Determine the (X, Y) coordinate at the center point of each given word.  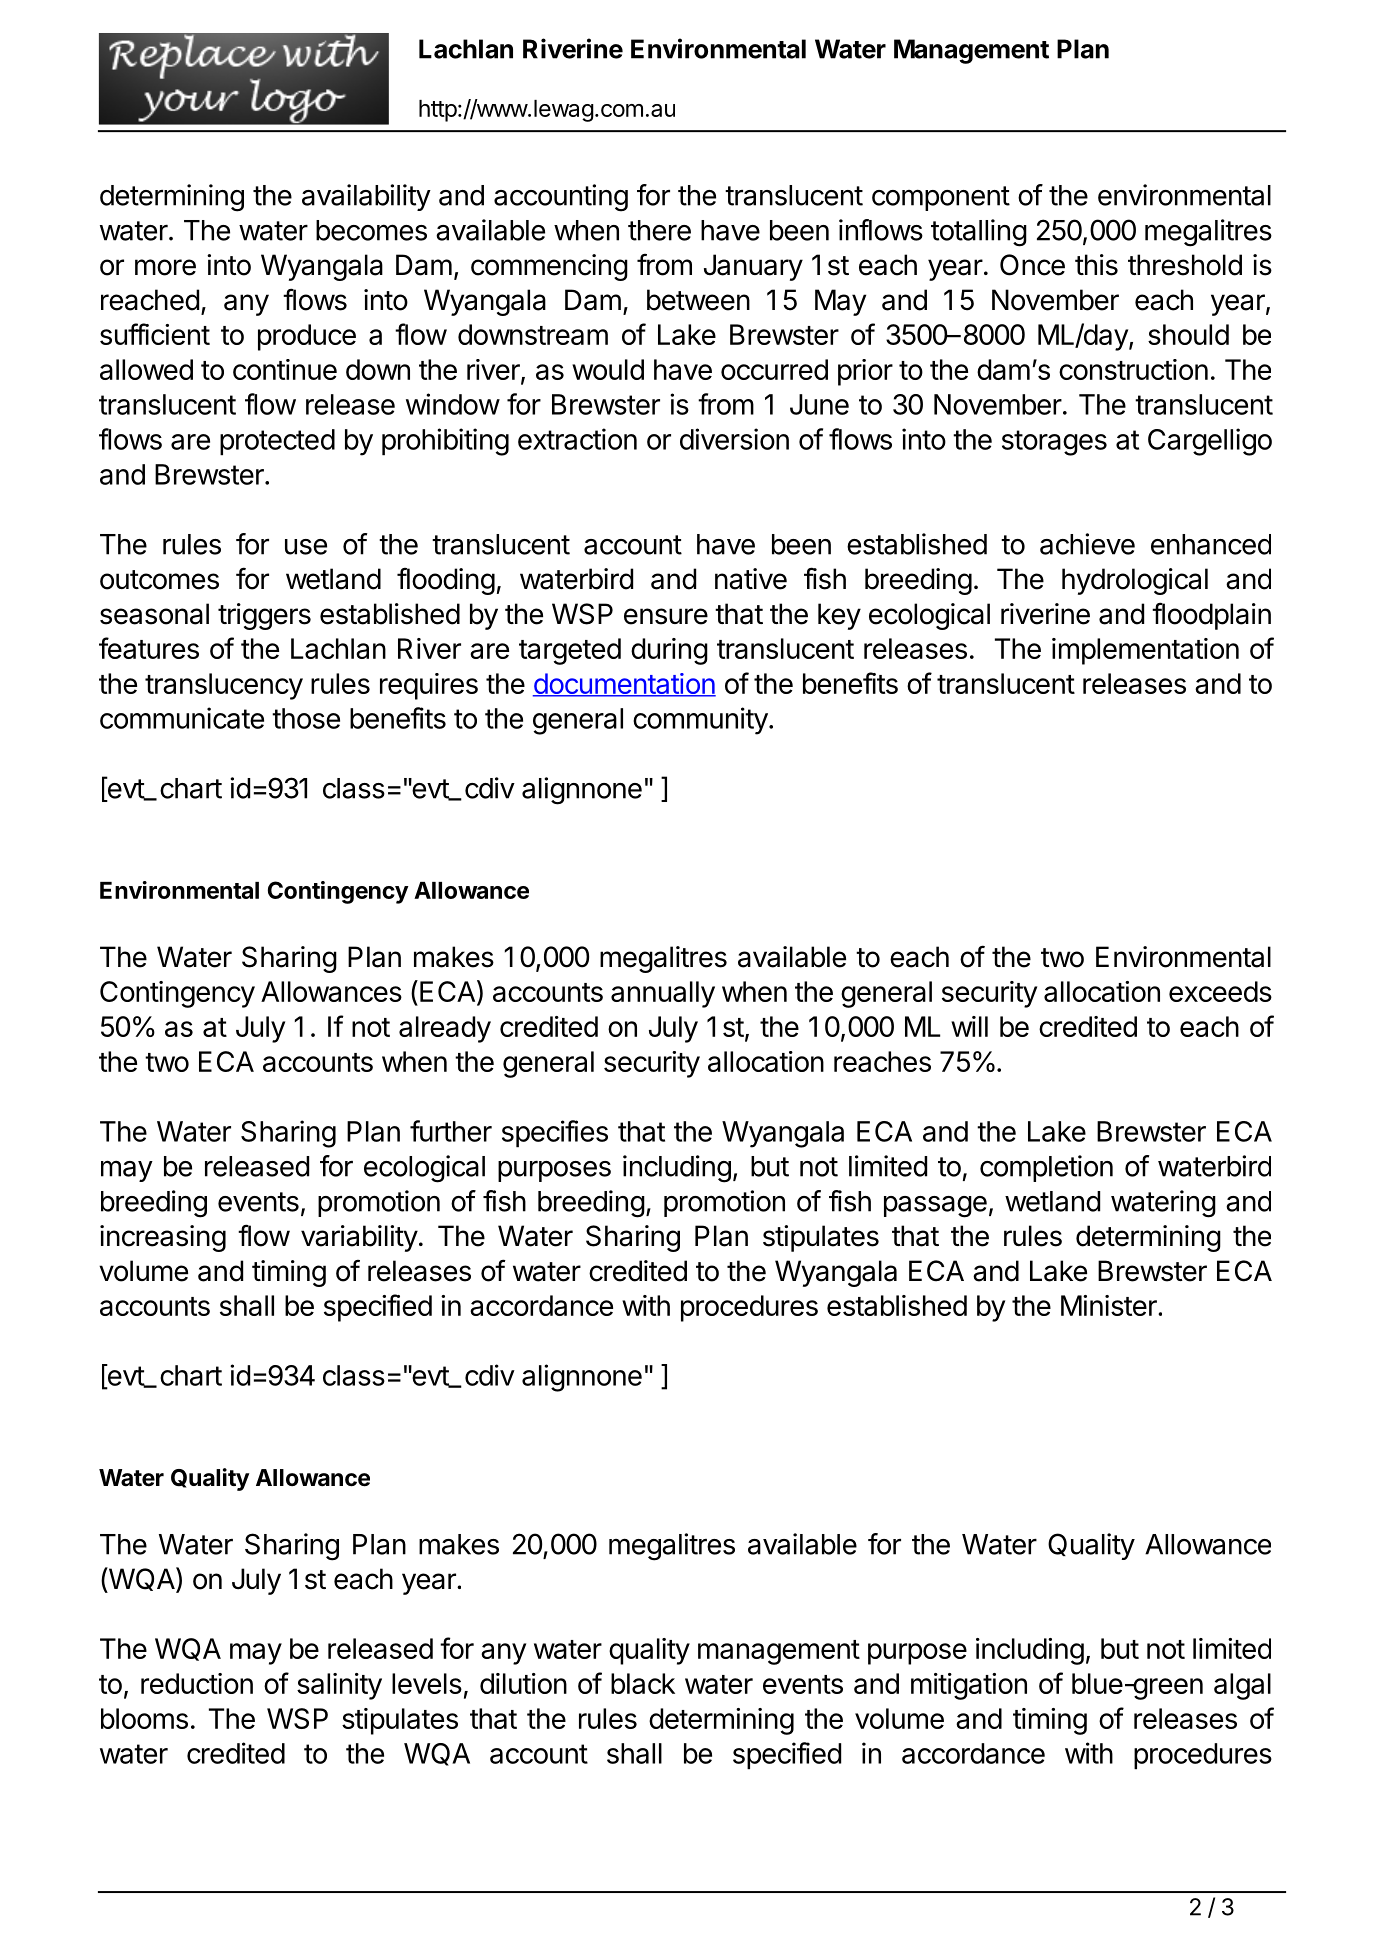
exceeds (1220, 991)
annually (663, 994)
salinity (339, 1686)
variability (359, 1238)
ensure (666, 616)
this (1096, 265)
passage (935, 1207)
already (445, 1029)
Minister (1110, 1305)
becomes (371, 230)
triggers (264, 616)
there (659, 230)
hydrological (1135, 581)
